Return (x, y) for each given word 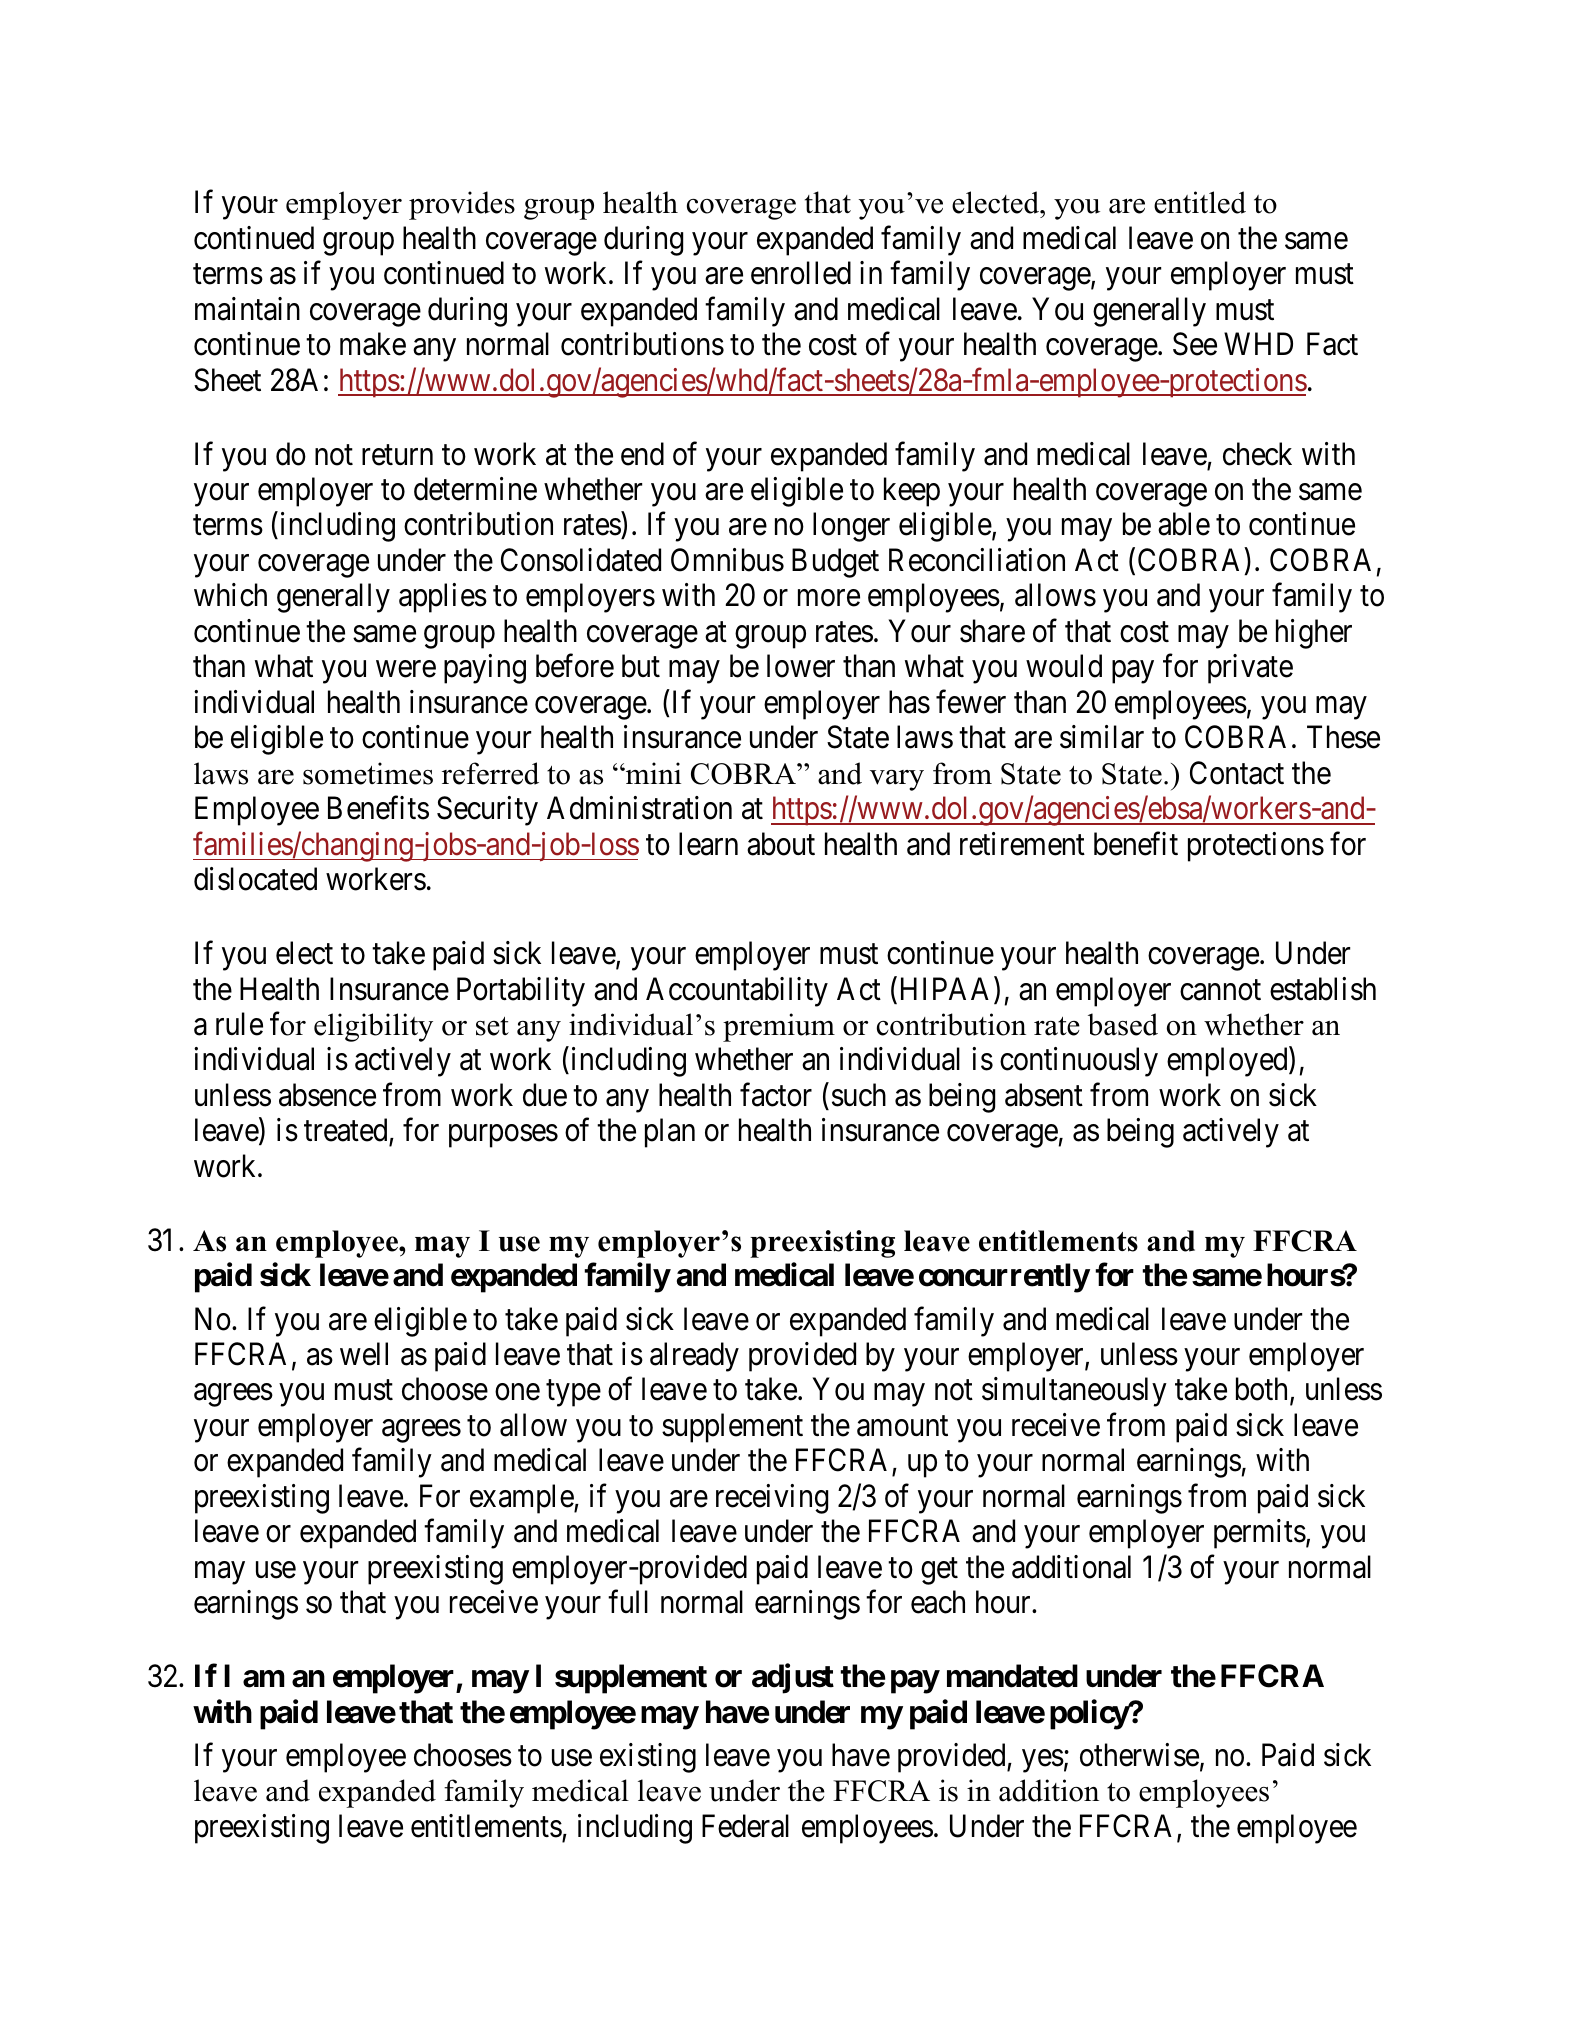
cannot (1220, 990)
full (628, 1601)
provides (462, 205)
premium (779, 1027)
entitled (1200, 202)
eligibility (373, 1027)
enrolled (801, 273)
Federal (745, 1826)
